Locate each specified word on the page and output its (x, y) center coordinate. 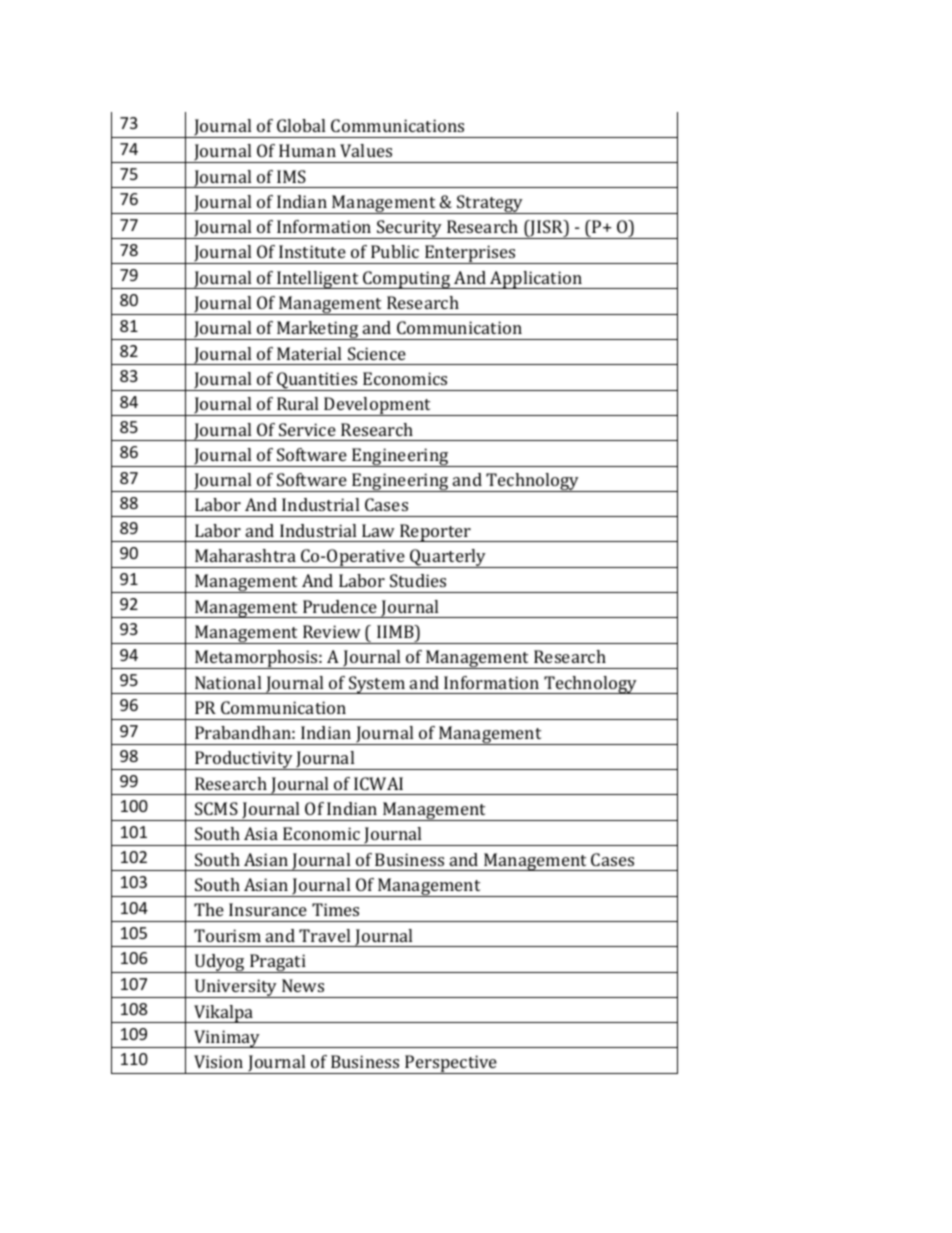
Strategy (490, 204)
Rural (297, 403)
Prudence (340, 606)
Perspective (451, 1064)
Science (377, 353)
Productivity (244, 760)
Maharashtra (245, 555)
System (377, 685)
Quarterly (448, 558)
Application (536, 280)
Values (366, 150)
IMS (291, 176)
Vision (218, 1061)
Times (335, 909)
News (303, 985)
